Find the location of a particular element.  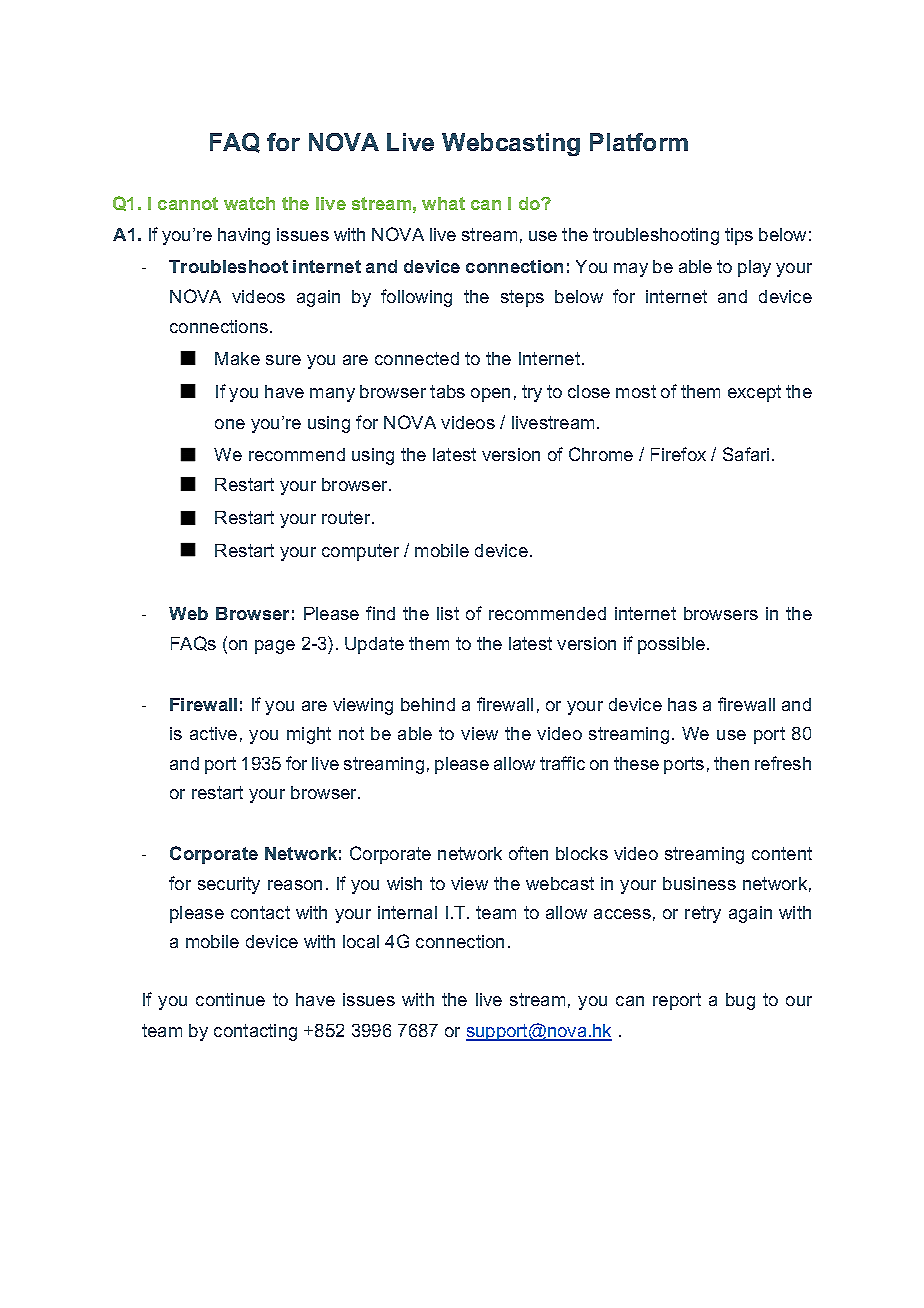

play is located at coordinates (754, 268).
